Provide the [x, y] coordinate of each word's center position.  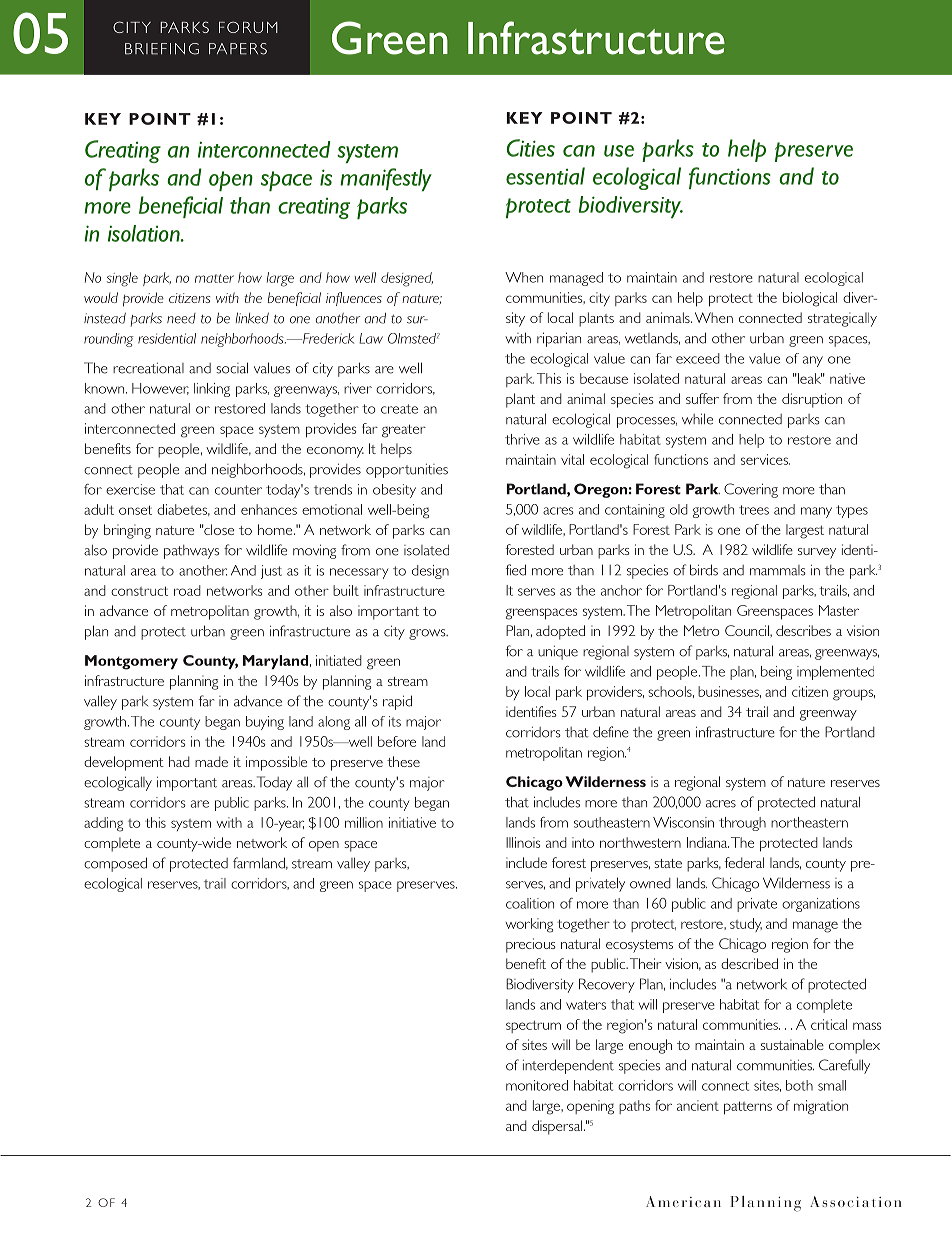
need [181, 318]
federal [744, 862]
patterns [748, 1108]
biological [810, 299]
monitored [537, 1085]
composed [115, 864]
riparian [559, 339]
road [187, 590]
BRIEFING [162, 49]
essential [545, 176]
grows [428, 634]
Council [748, 630]
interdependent [568, 1066]
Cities [531, 148]
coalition [530, 903]
